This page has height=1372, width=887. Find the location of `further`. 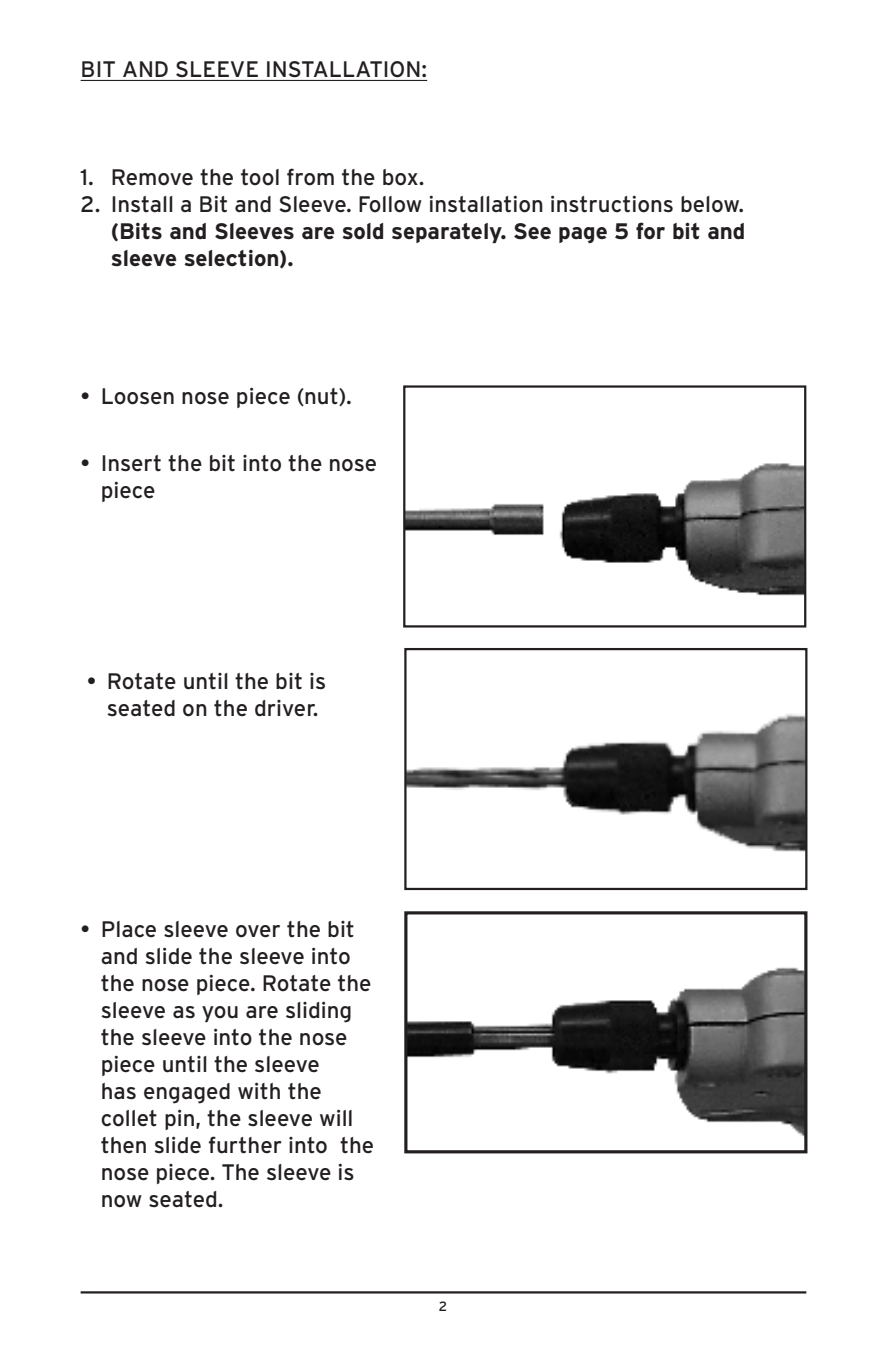

further is located at coordinates (245, 1145).
